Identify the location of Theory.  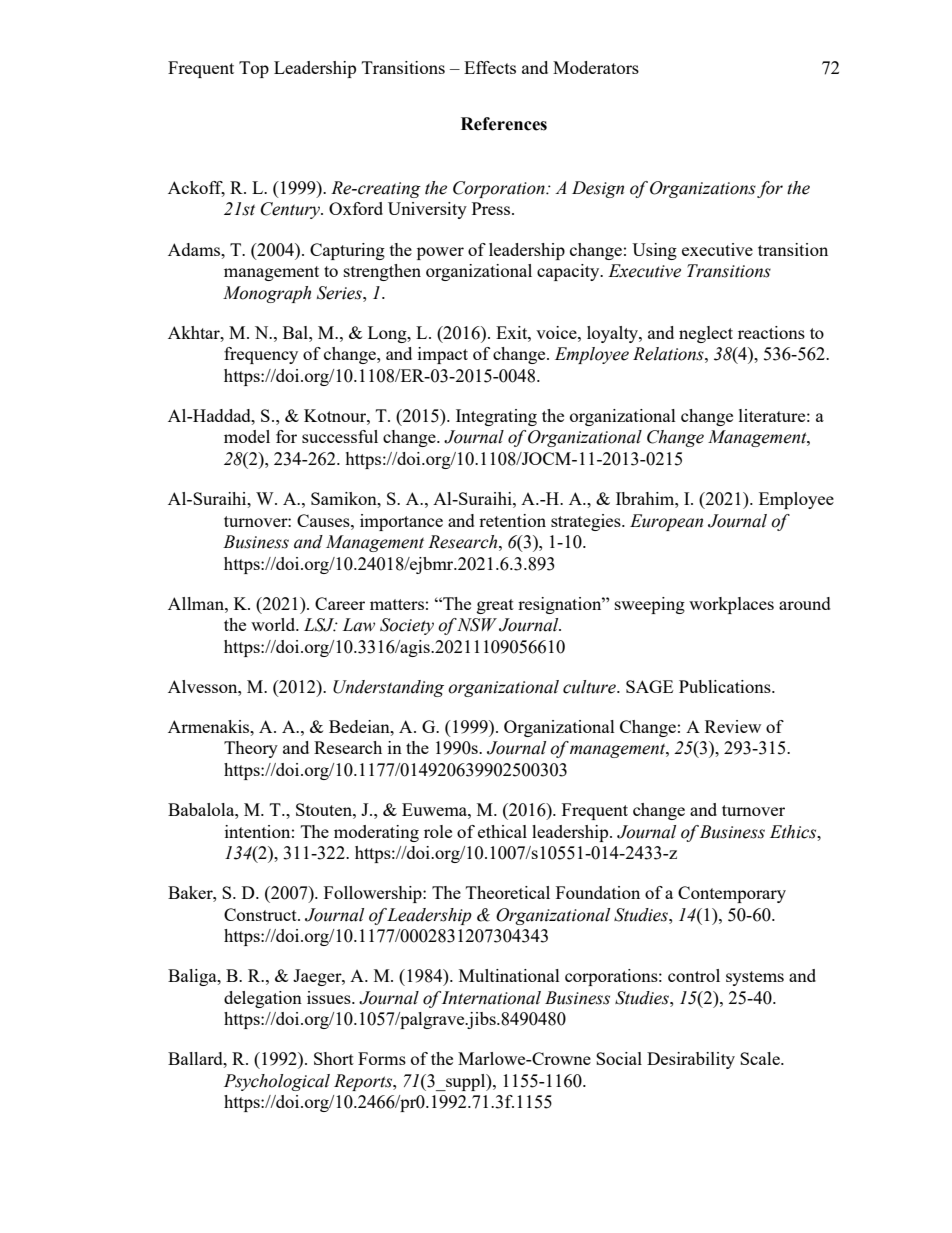
(251, 749).
